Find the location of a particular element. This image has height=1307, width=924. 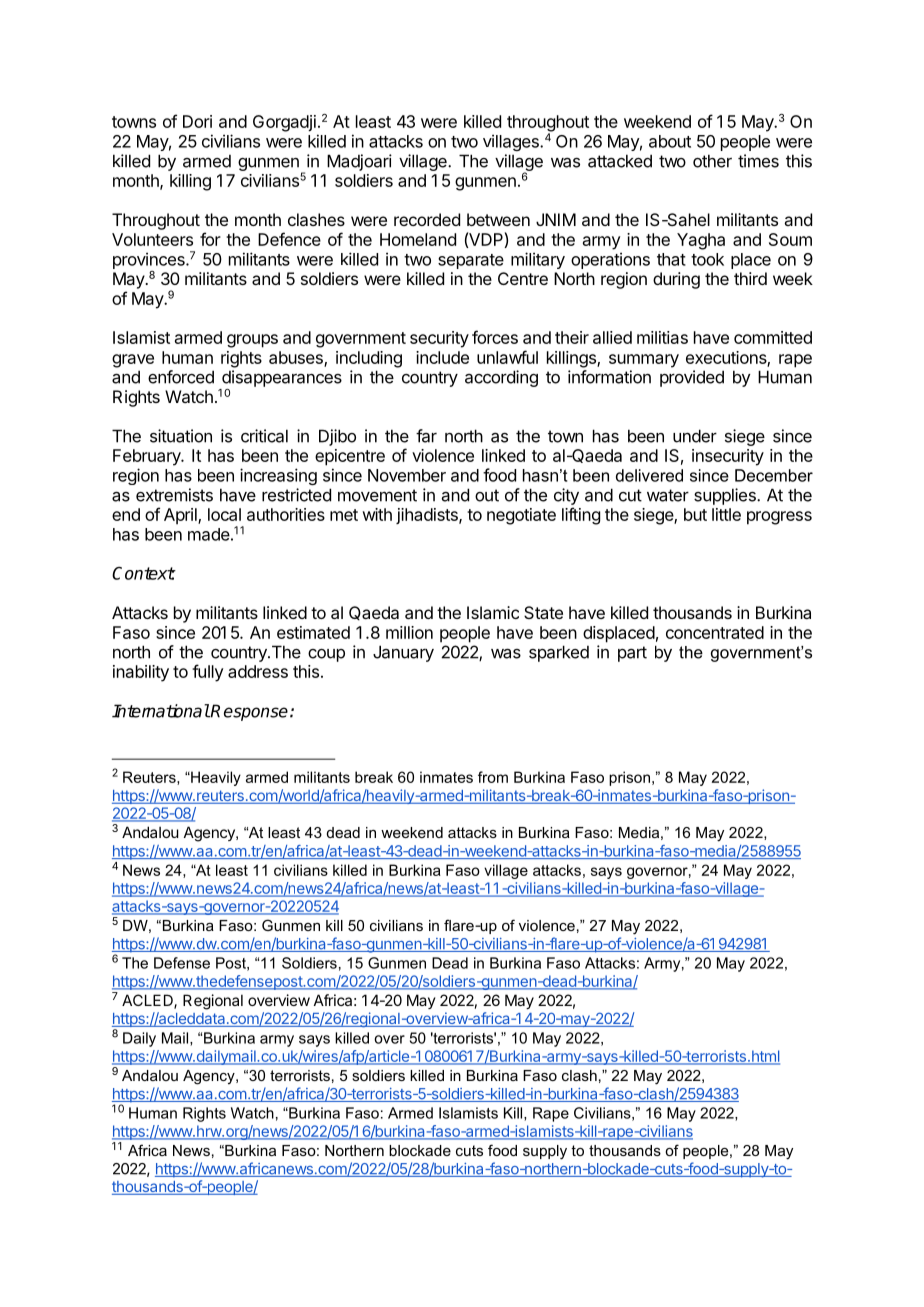

jihadists is located at coordinates (428, 516).
